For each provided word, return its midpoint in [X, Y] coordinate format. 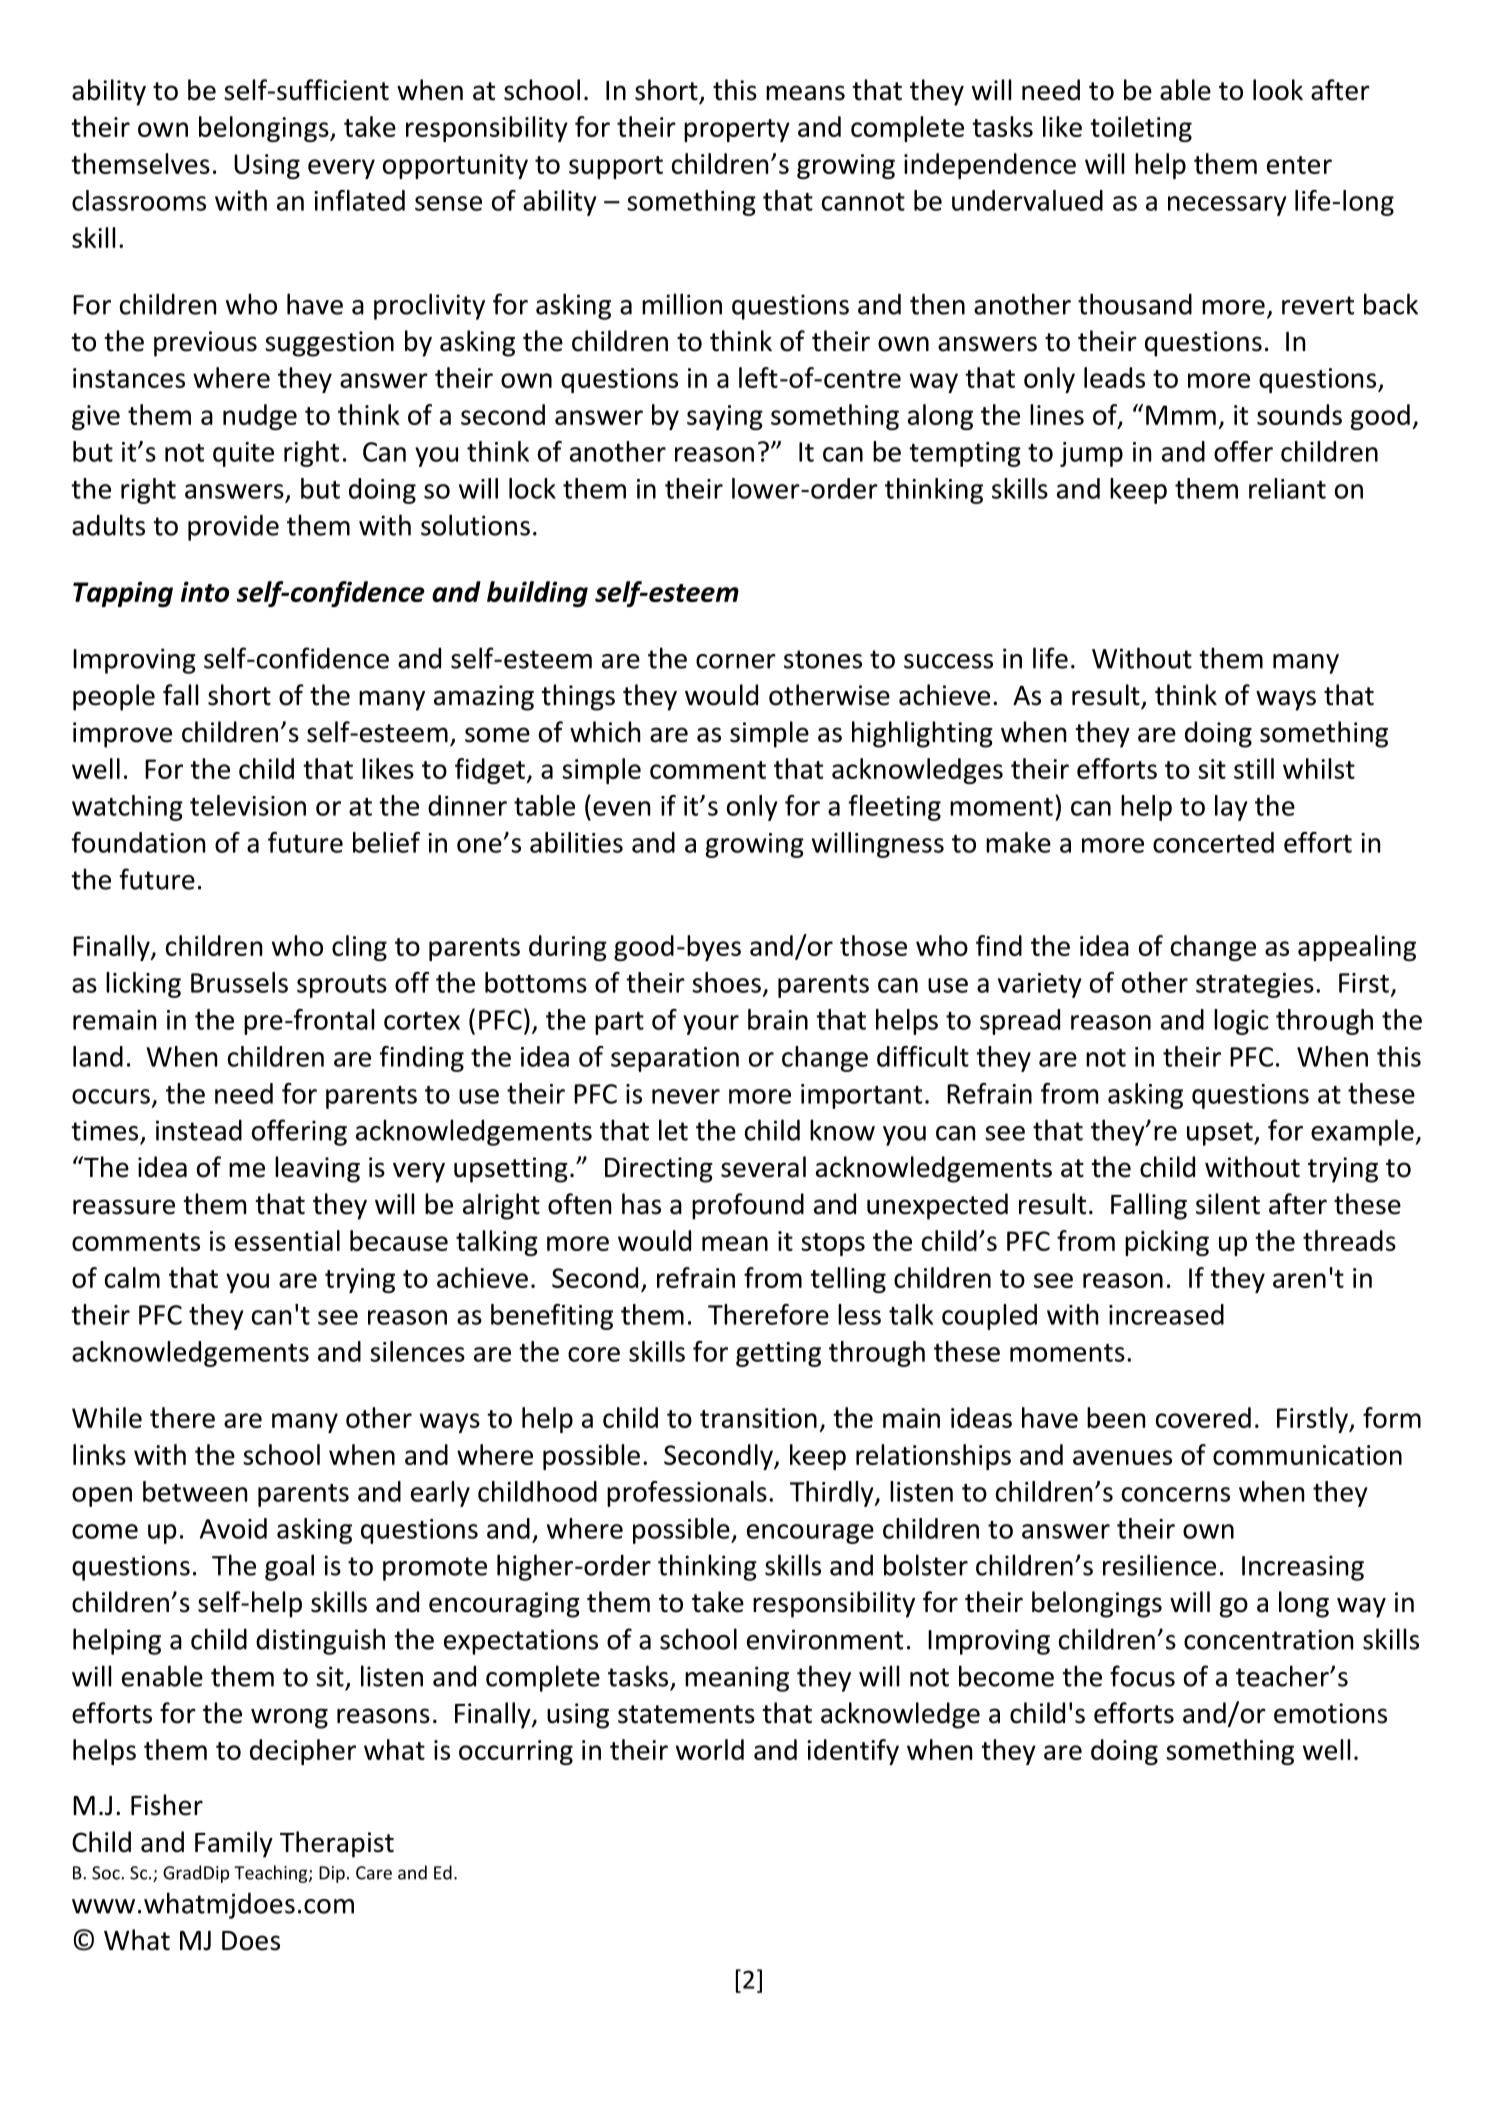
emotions [1330, 1713]
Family [234, 1844]
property [737, 130]
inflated [359, 200]
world [710, 1749]
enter [1299, 165]
